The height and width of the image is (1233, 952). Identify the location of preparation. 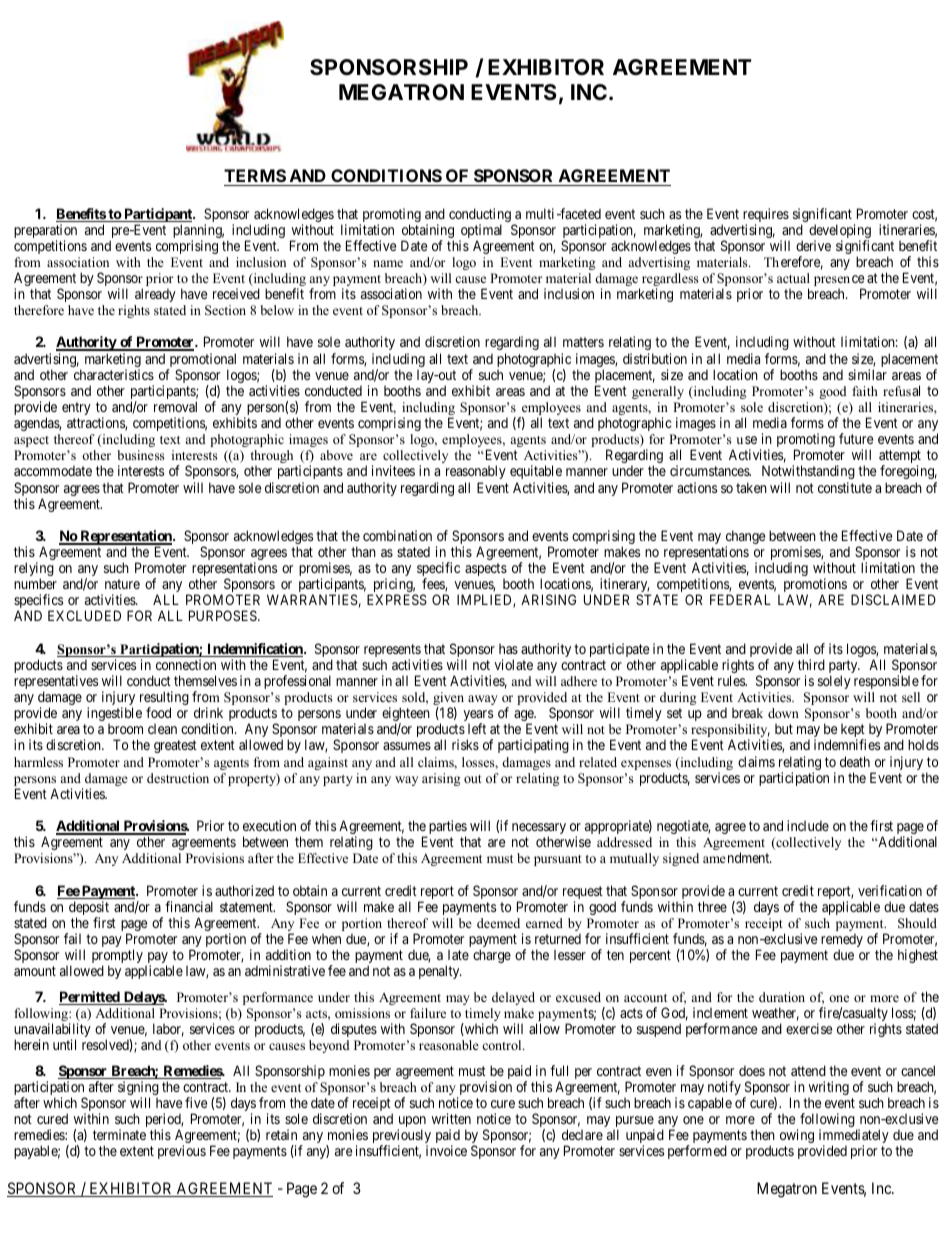
(45, 232).
